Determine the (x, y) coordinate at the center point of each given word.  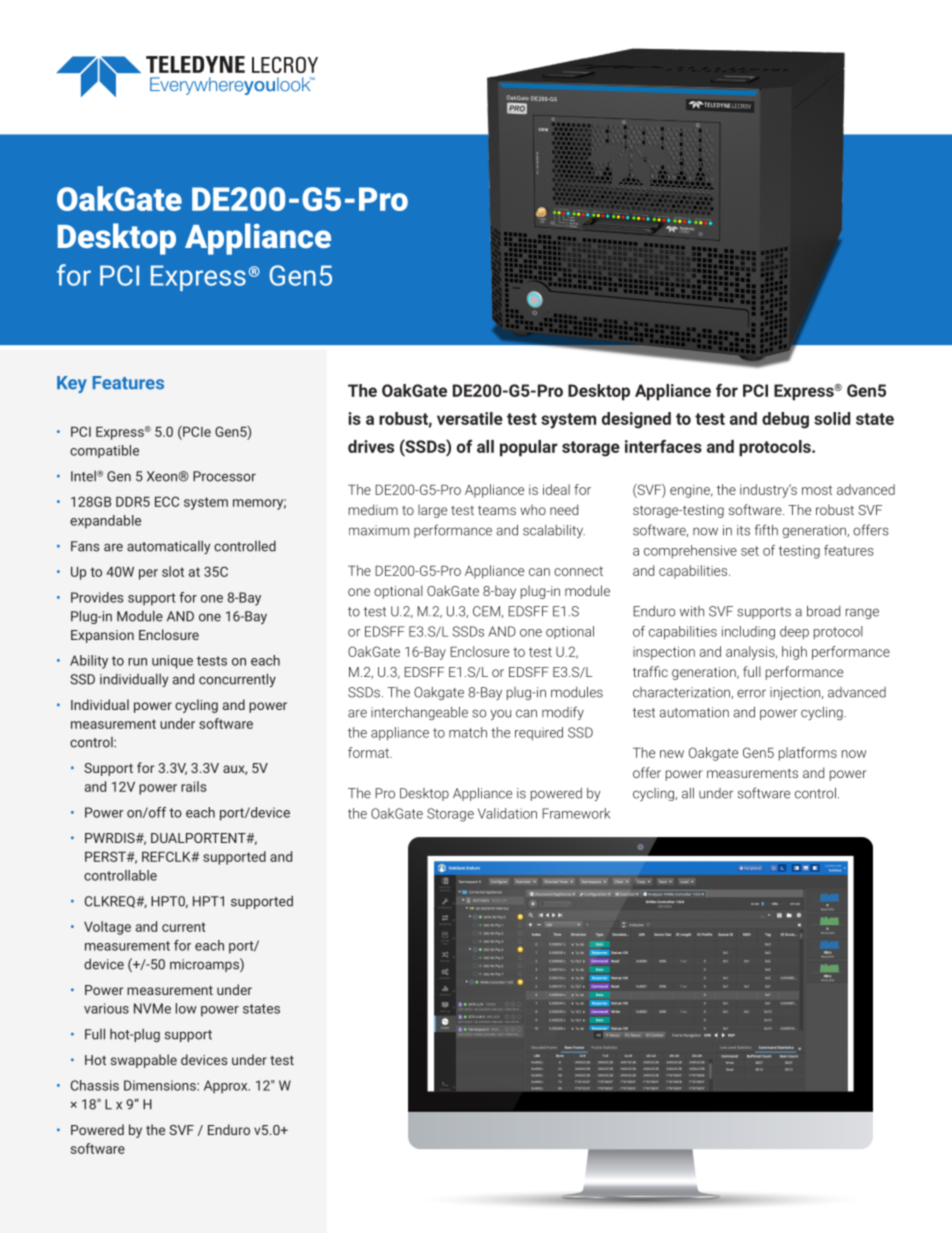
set (750, 551)
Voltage (107, 928)
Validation (507, 813)
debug (785, 420)
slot (173, 571)
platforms (808, 754)
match (468, 732)
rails (194, 786)
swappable (144, 1061)
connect (578, 571)
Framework (576, 813)
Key (72, 384)
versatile (470, 418)
